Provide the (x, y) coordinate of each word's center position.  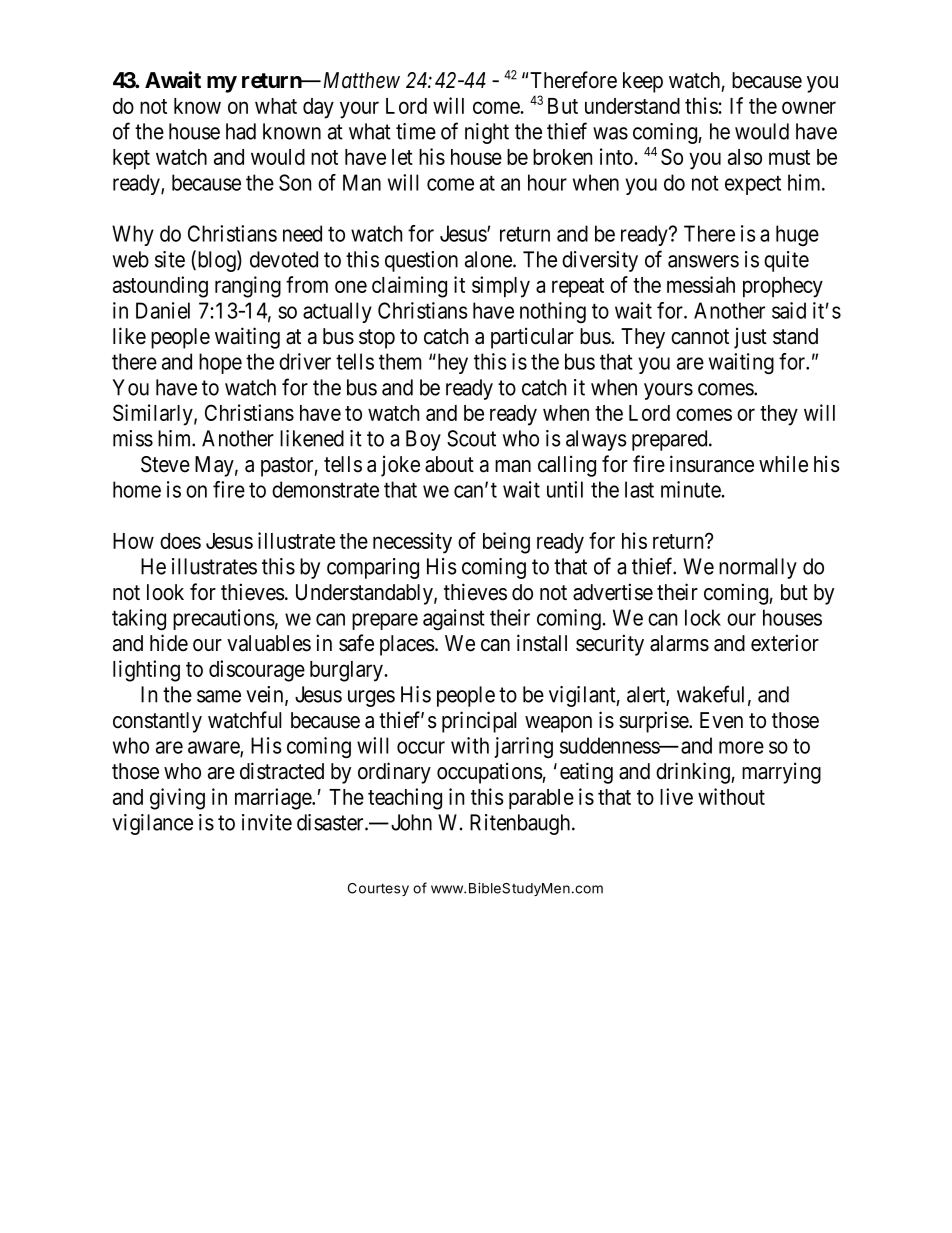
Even (721, 720)
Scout (471, 438)
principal (479, 722)
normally (758, 568)
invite (267, 822)
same (219, 696)
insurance (712, 464)
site (170, 259)
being (506, 543)
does (180, 541)
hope (220, 363)
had (241, 131)
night (487, 133)
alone (489, 259)
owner (809, 107)
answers (703, 261)
